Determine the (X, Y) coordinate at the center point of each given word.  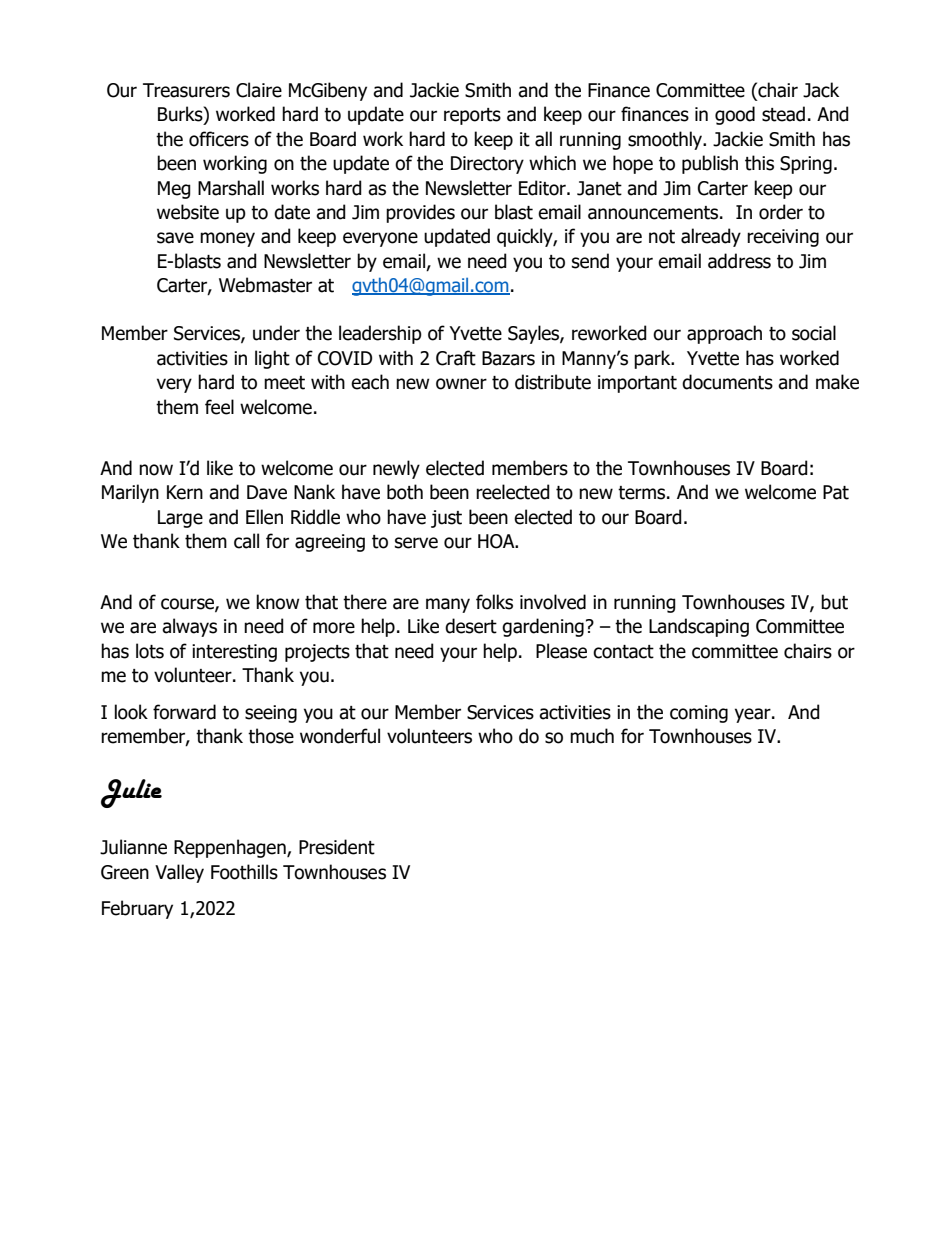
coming (699, 714)
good (735, 115)
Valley (179, 873)
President (337, 847)
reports (472, 116)
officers (219, 139)
